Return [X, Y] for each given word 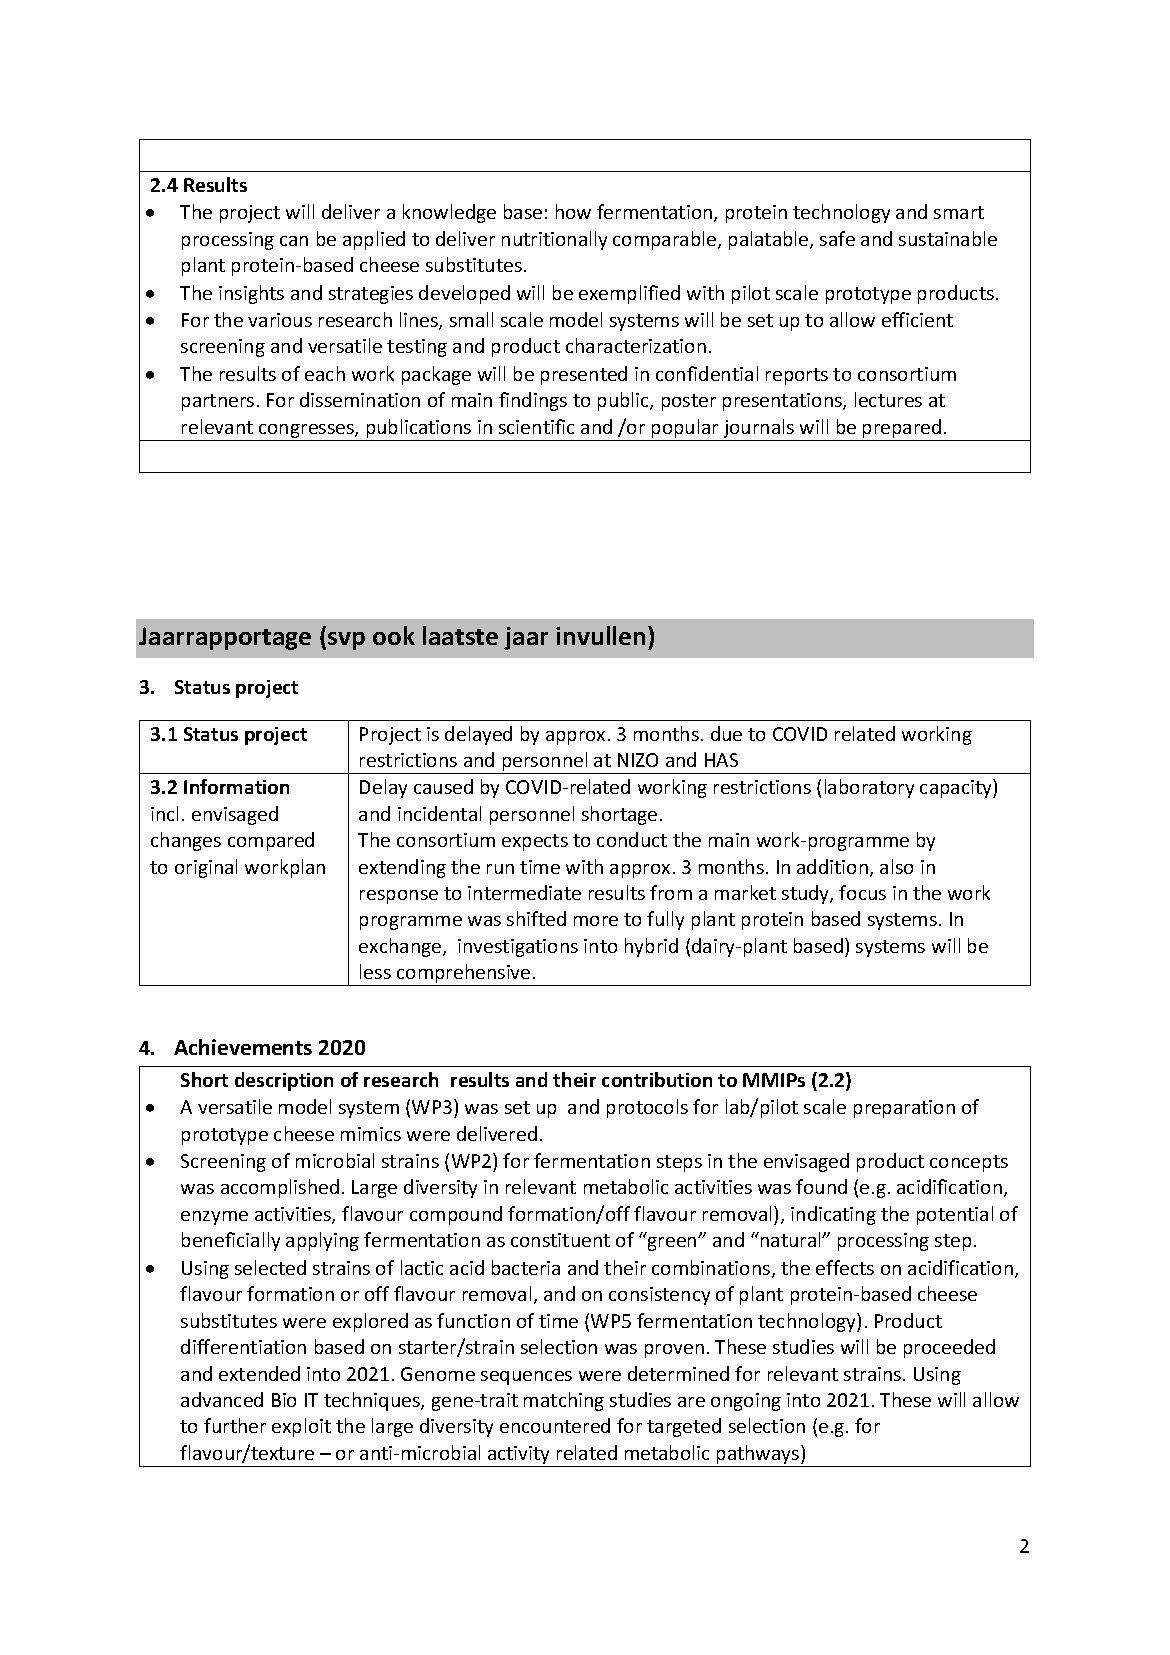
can [294, 241]
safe [837, 238]
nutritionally [554, 240]
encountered [555, 1425]
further [235, 1425]
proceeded [949, 1348]
